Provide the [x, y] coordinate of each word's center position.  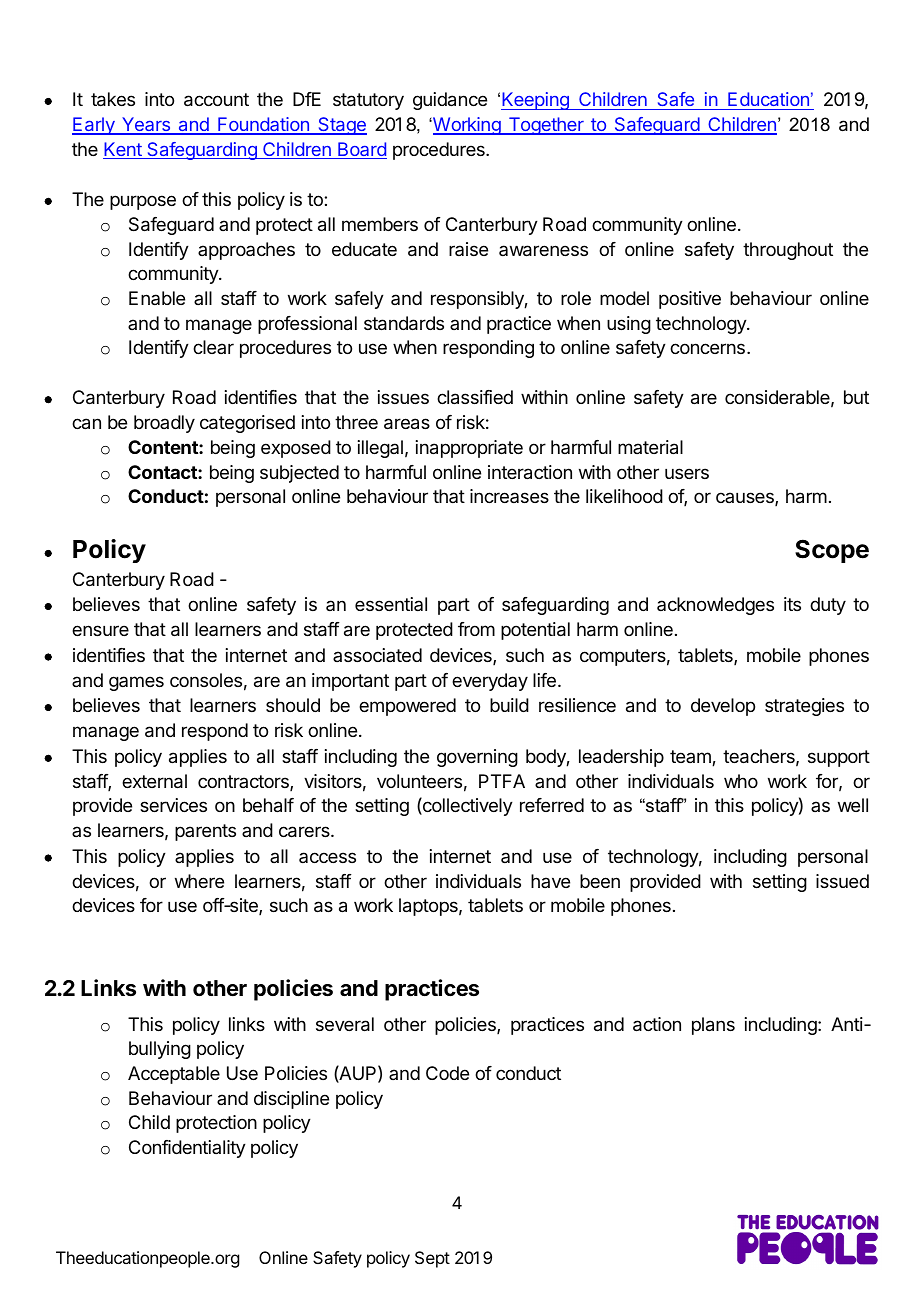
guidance [450, 101]
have [550, 881]
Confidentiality [187, 1149]
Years [146, 125]
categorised [247, 424]
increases [509, 496]
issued [842, 881]
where [199, 881]
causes [746, 499]
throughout [788, 251]
